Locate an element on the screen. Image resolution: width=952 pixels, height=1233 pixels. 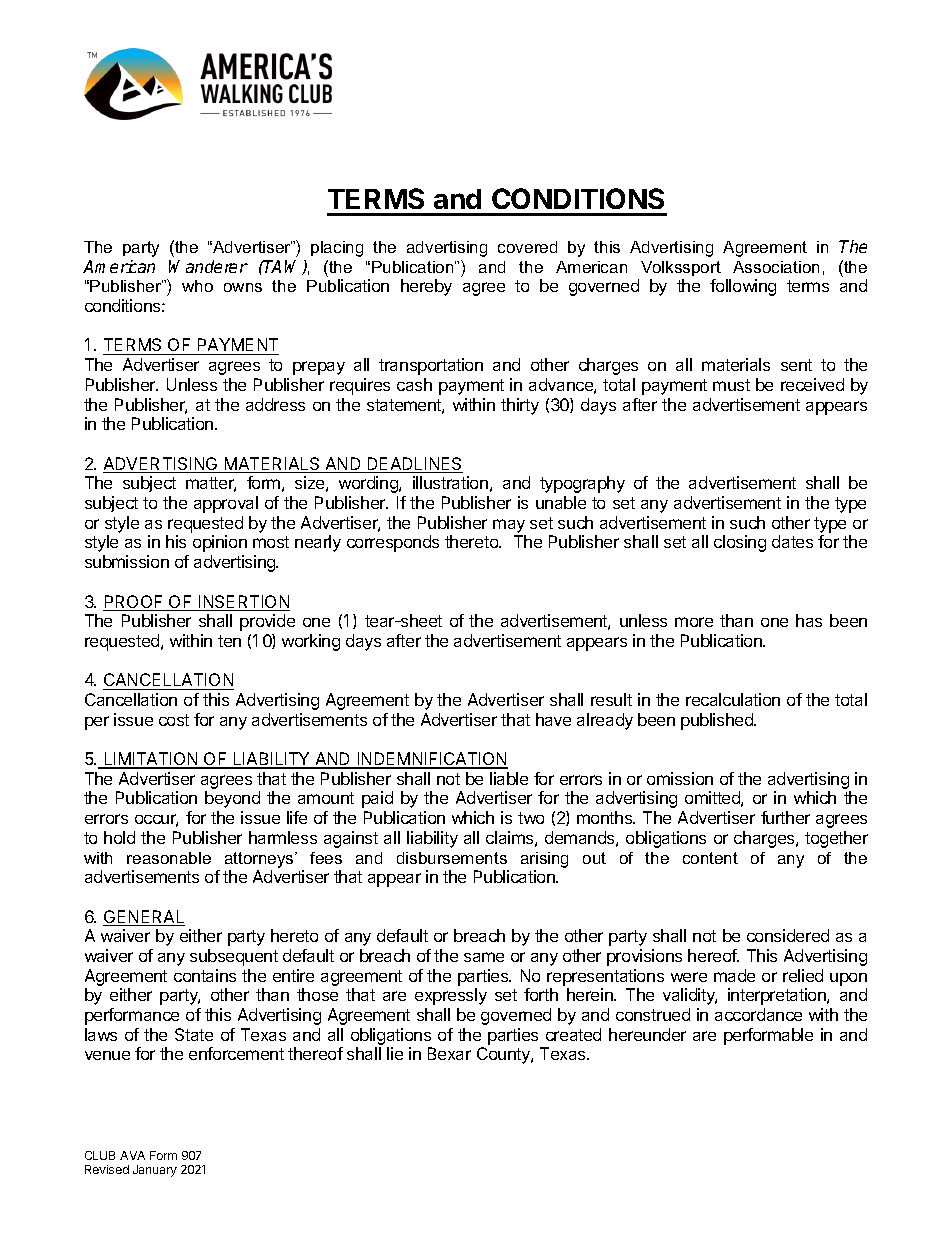
disbursements is located at coordinates (452, 858).
